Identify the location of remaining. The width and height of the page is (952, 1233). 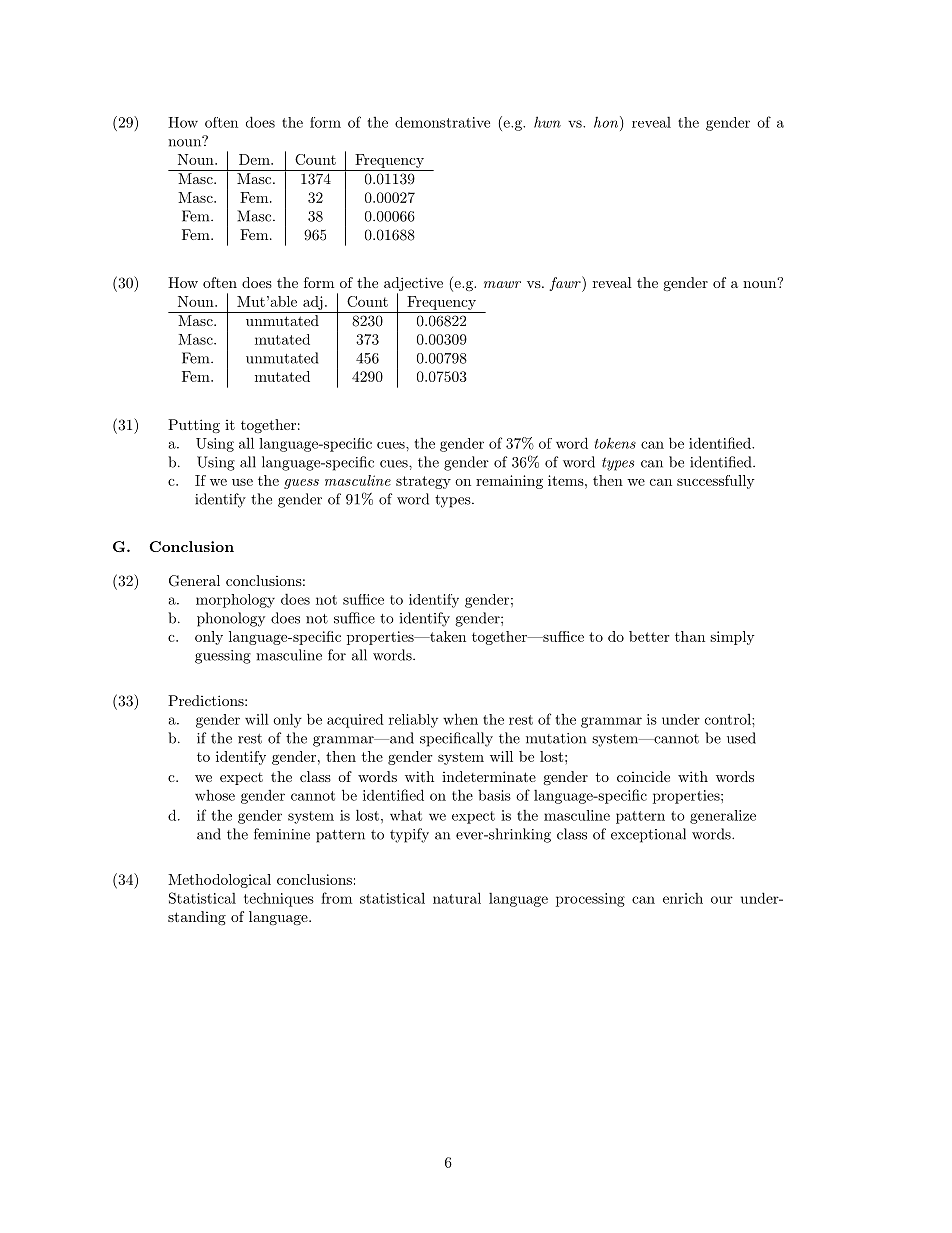
(509, 482).
